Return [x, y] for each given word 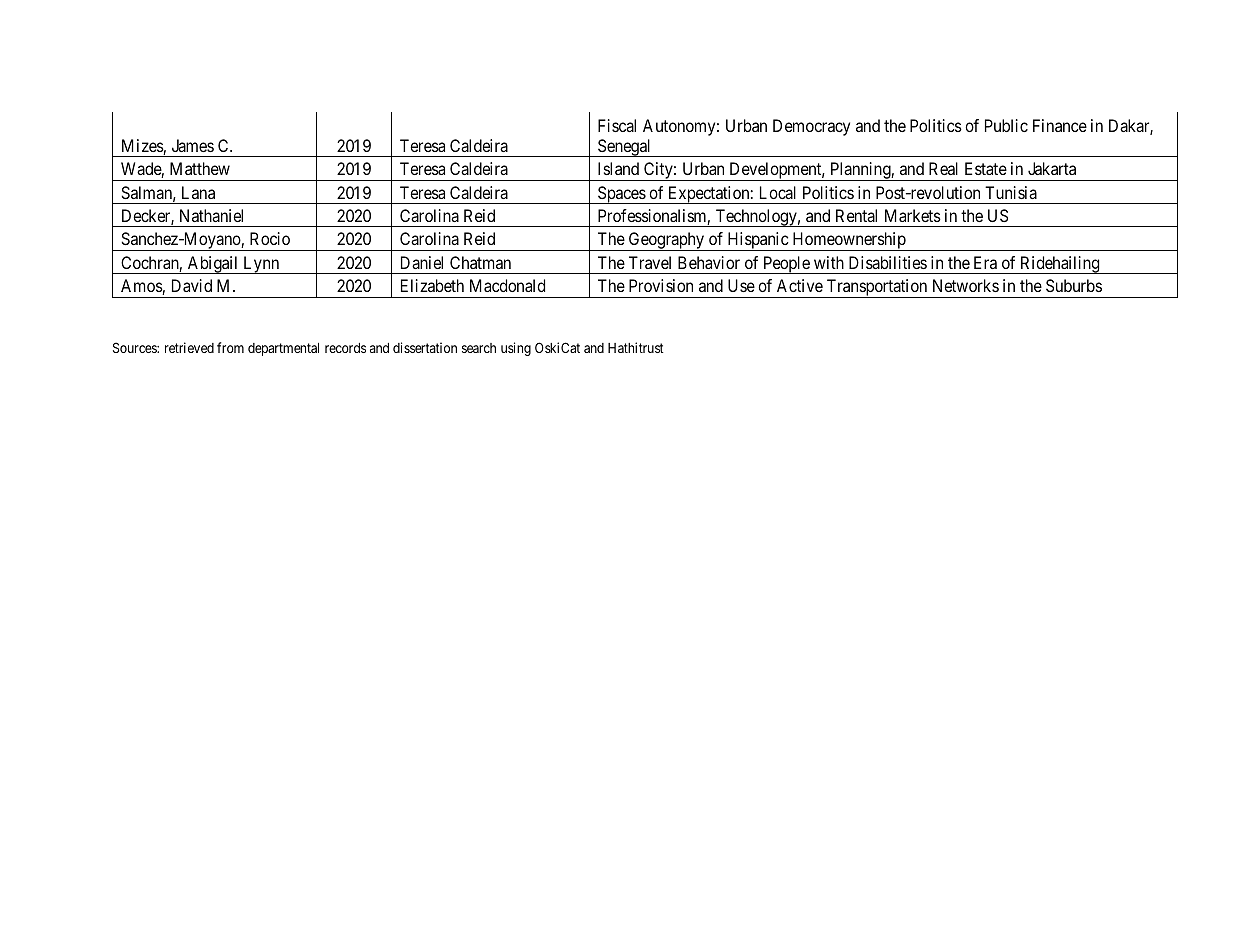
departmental [283, 349]
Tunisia [1011, 192]
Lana [198, 192]
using [516, 349]
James [193, 145]
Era [985, 262]
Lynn [261, 265]
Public [1006, 125]
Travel [650, 262]
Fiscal [617, 125]
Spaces [621, 195]
